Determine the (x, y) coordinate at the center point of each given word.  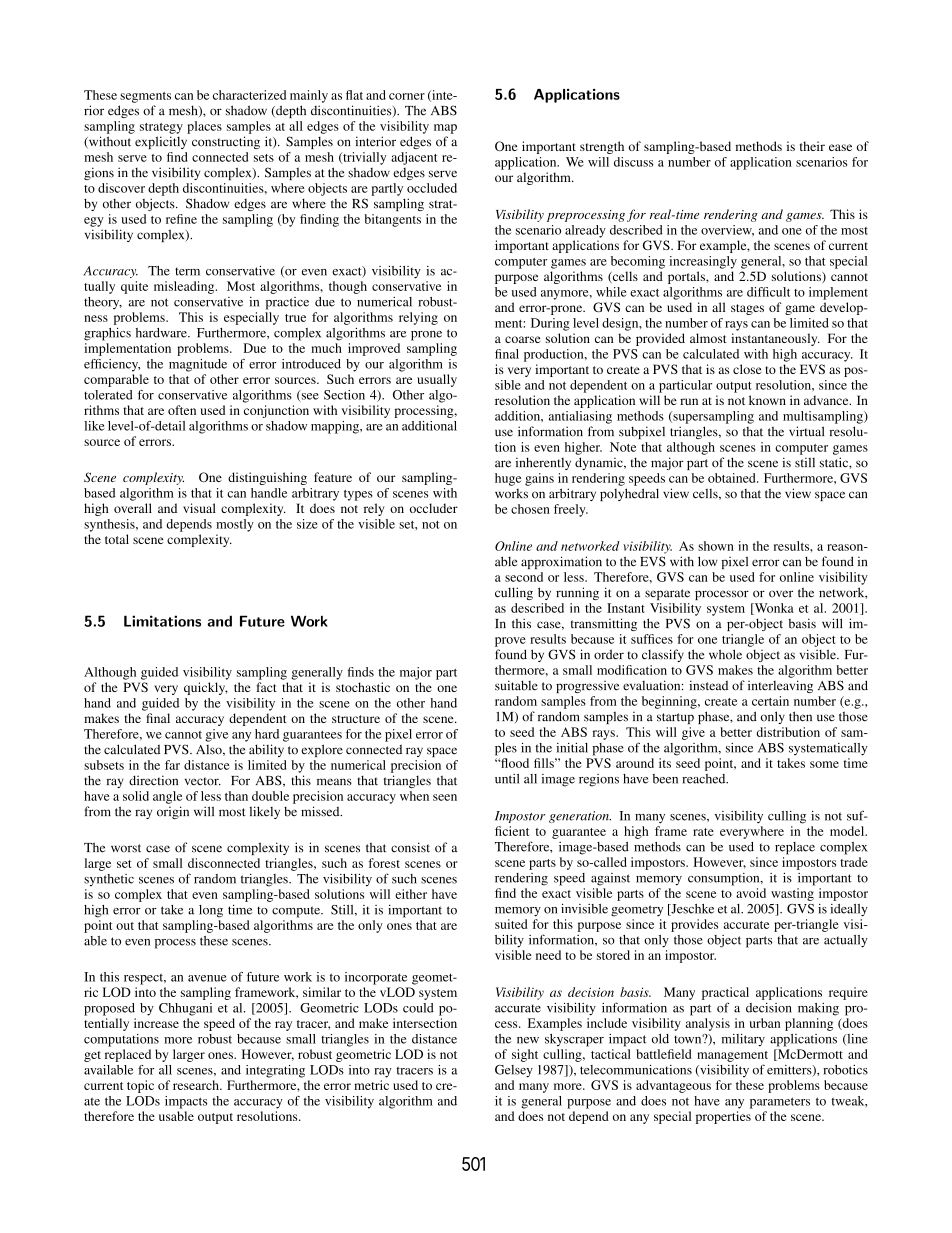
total (117, 539)
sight (525, 1055)
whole (725, 654)
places (204, 127)
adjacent (414, 158)
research (197, 1085)
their (812, 146)
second (524, 577)
